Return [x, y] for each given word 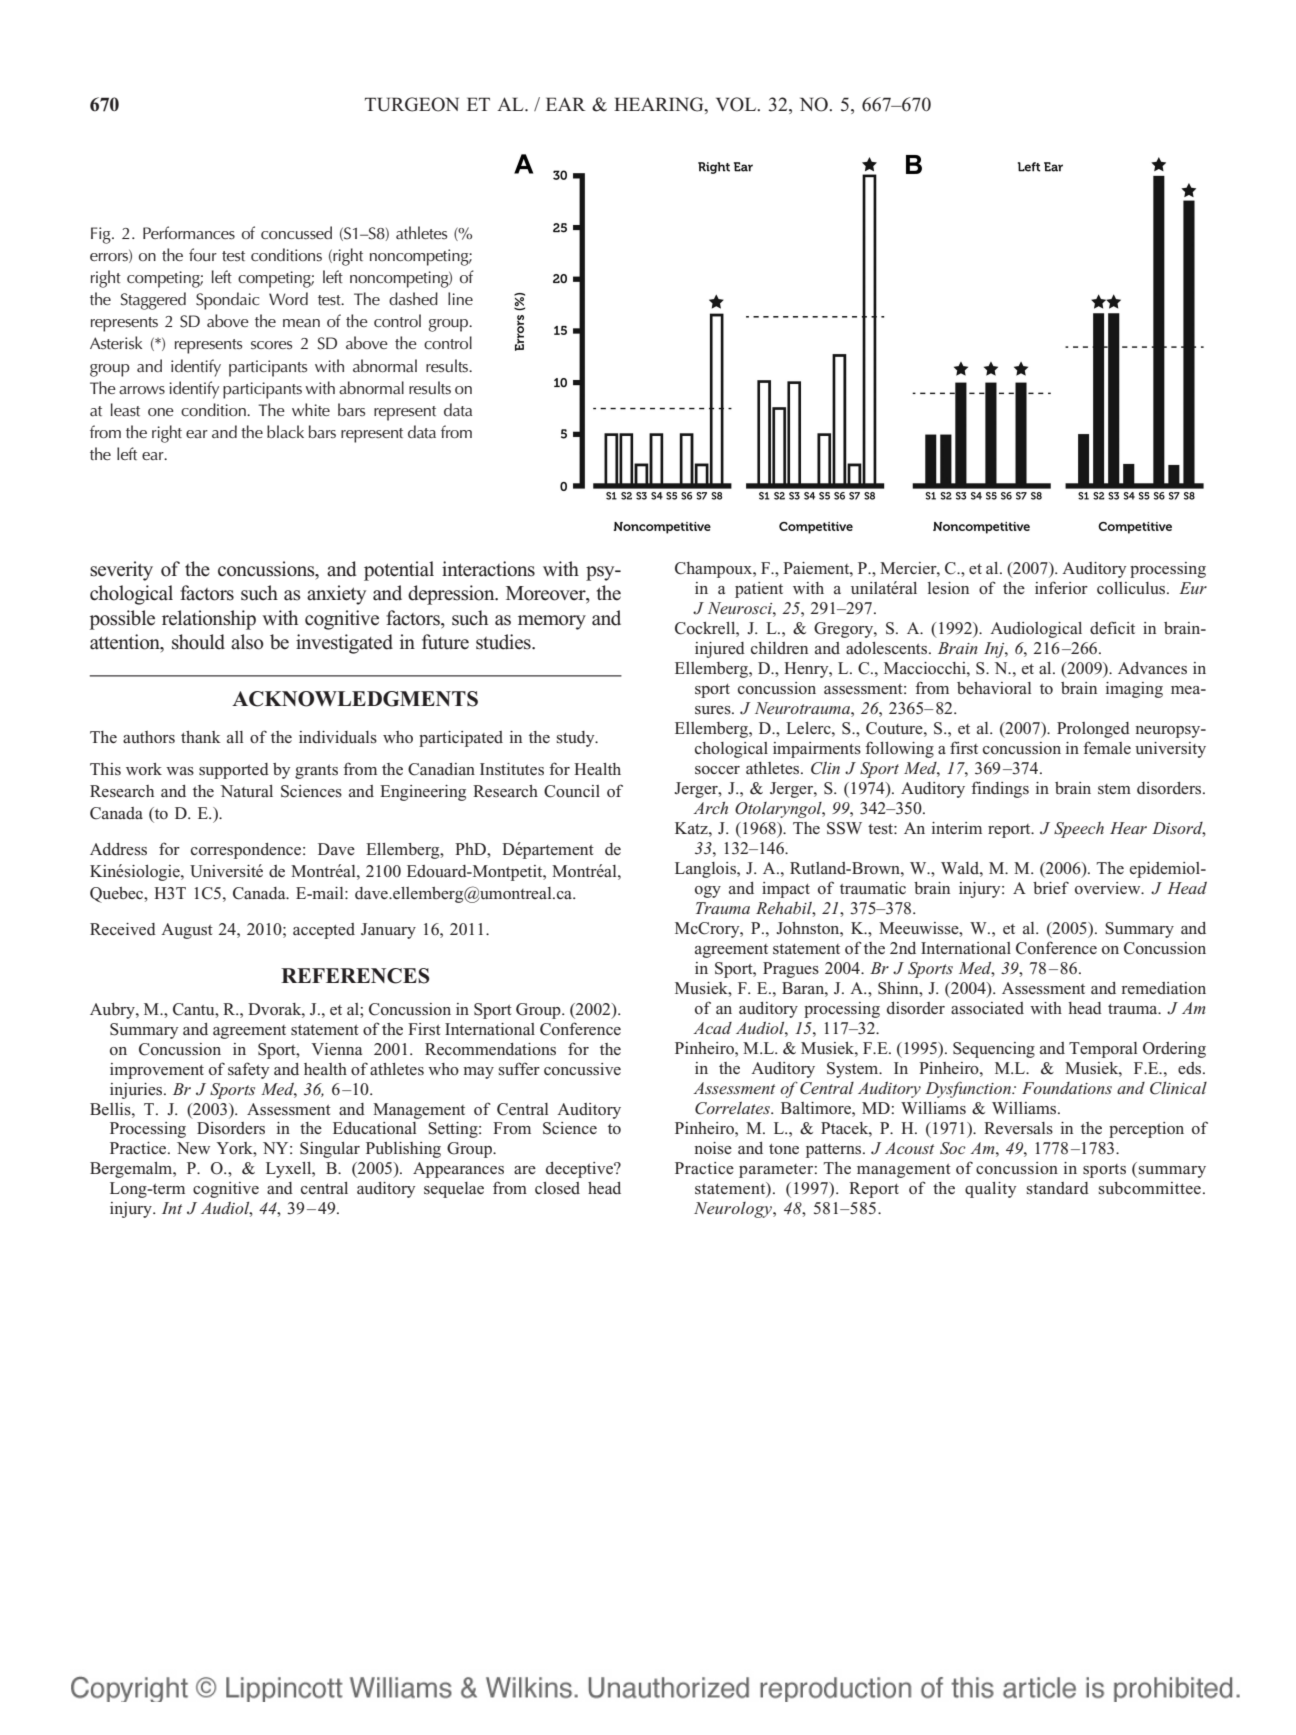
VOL [737, 104]
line [460, 298]
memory [552, 622]
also [247, 642]
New [193, 1148]
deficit [1112, 628]
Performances [189, 233]
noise [713, 1148]
